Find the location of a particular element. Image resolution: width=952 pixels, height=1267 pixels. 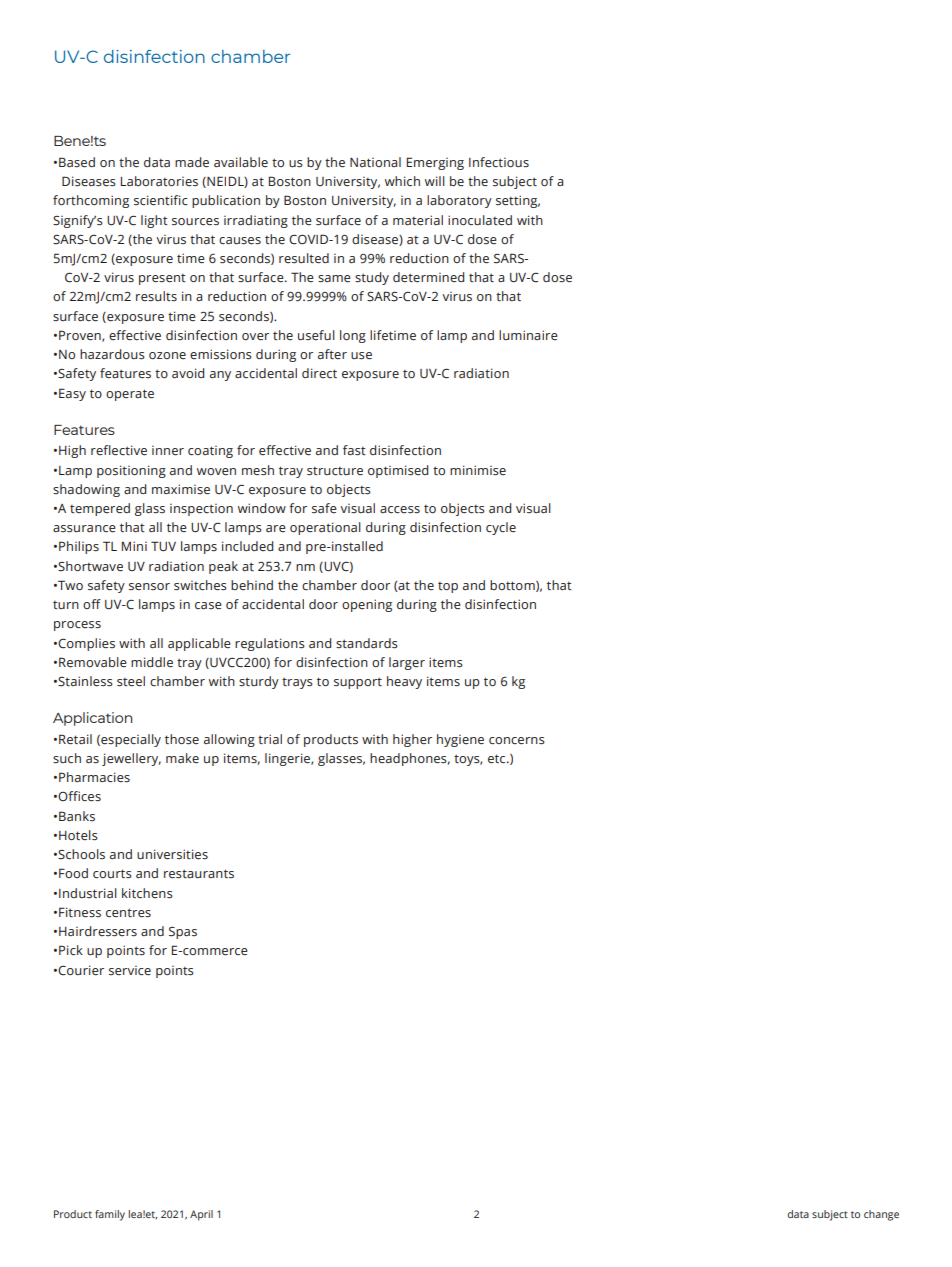

family is located at coordinates (110, 1215).
